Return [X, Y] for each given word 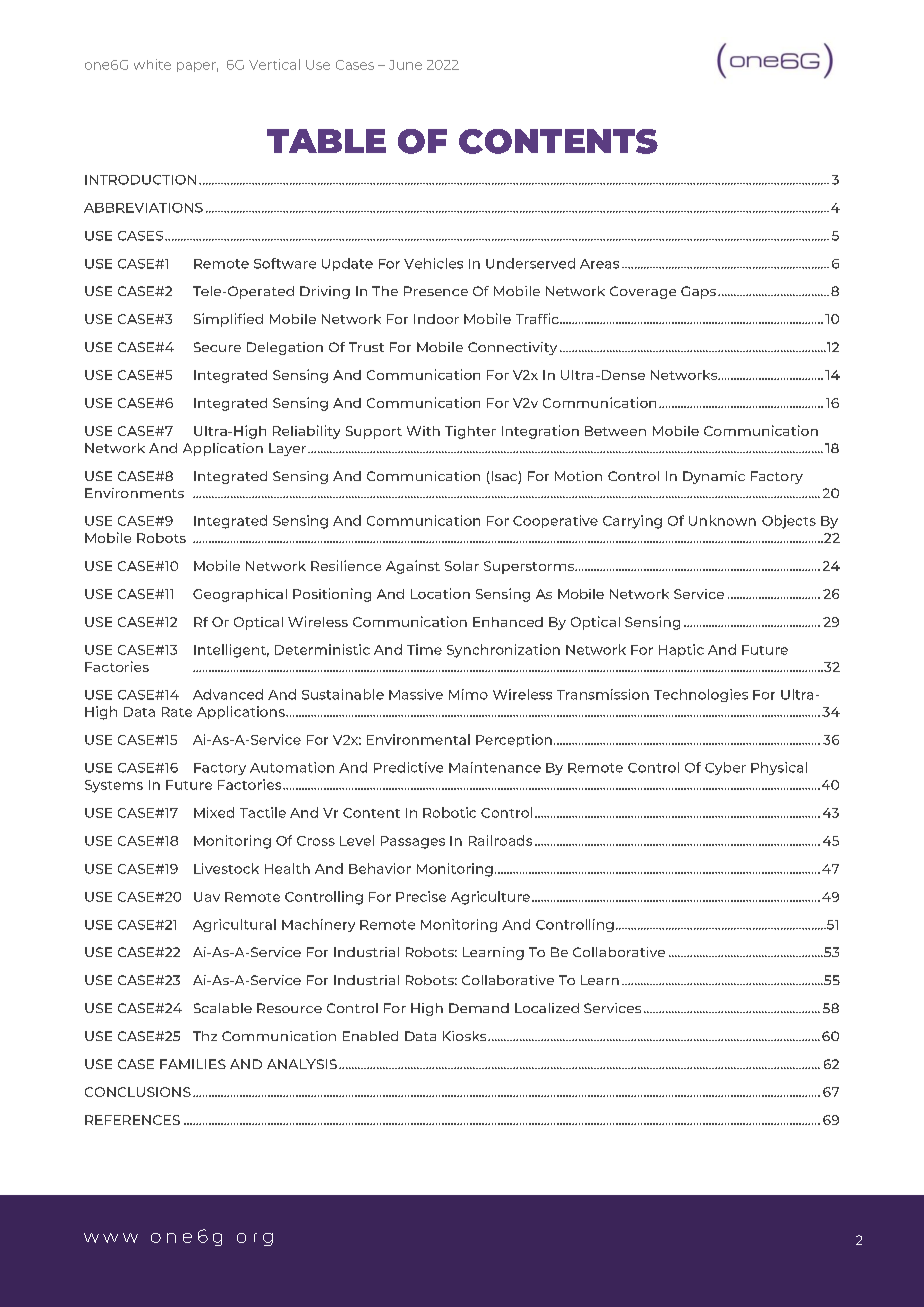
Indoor [436, 319]
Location [440, 593]
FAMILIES [193, 1064]
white [152, 64]
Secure [217, 347]
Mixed [214, 812]
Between [615, 431]
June [405, 65]
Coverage [643, 292]
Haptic [681, 650]
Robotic [449, 812]
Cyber [725, 768]
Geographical [240, 595]
